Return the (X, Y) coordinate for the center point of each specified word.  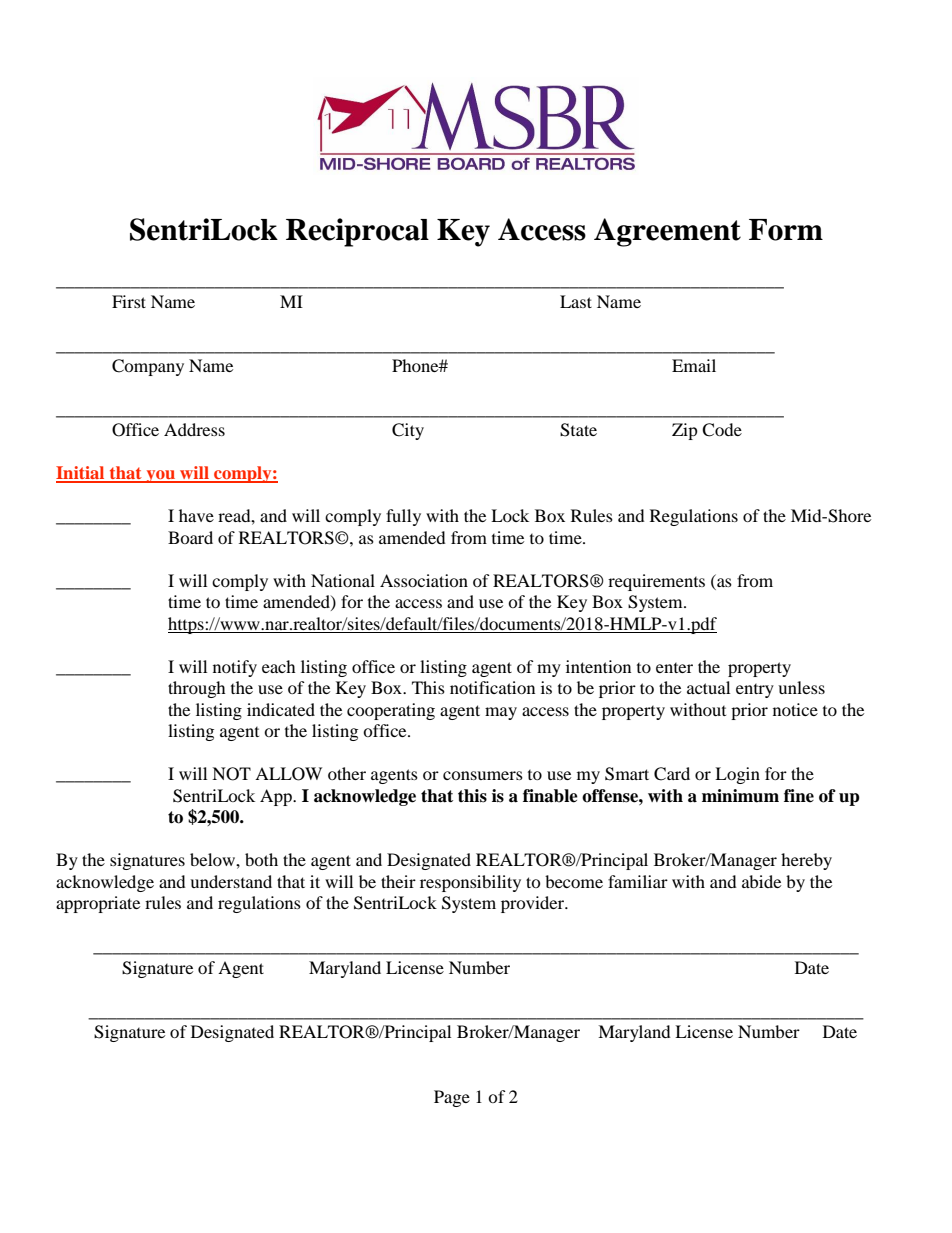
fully (403, 517)
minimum (740, 796)
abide (761, 881)
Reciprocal (357, 232)
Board (190, 537)
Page (452, 1098)
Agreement (667, 232)
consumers (483, 775)
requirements (656, 582)
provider (534, 904)
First (129, 301)
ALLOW (288, 774)
